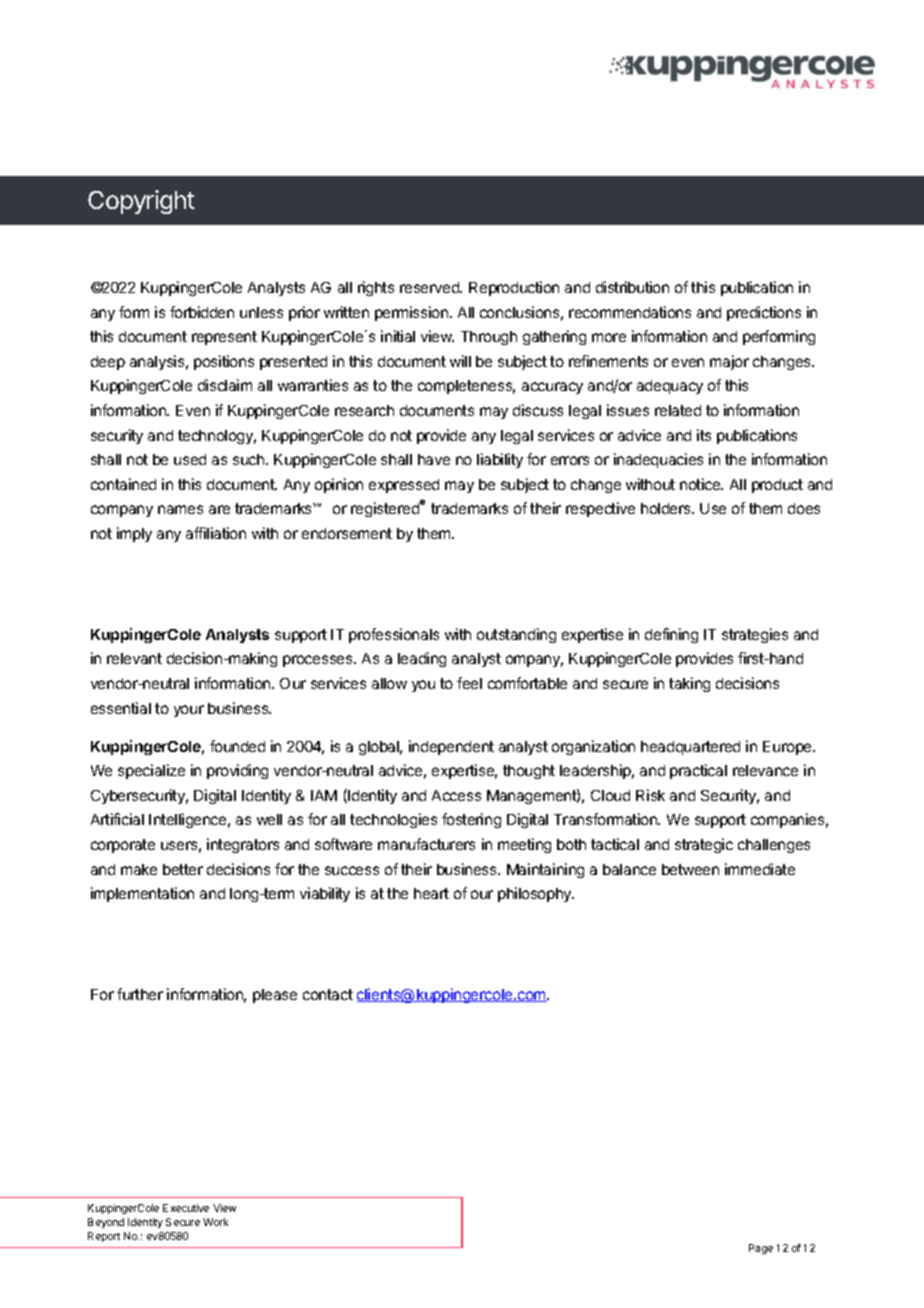 Image resolution: width=924 pixels, height=1308 pixels. What do you see at coordinates (404, 486) in the document?
I see `expressed` at bounding box center [404, 486].
